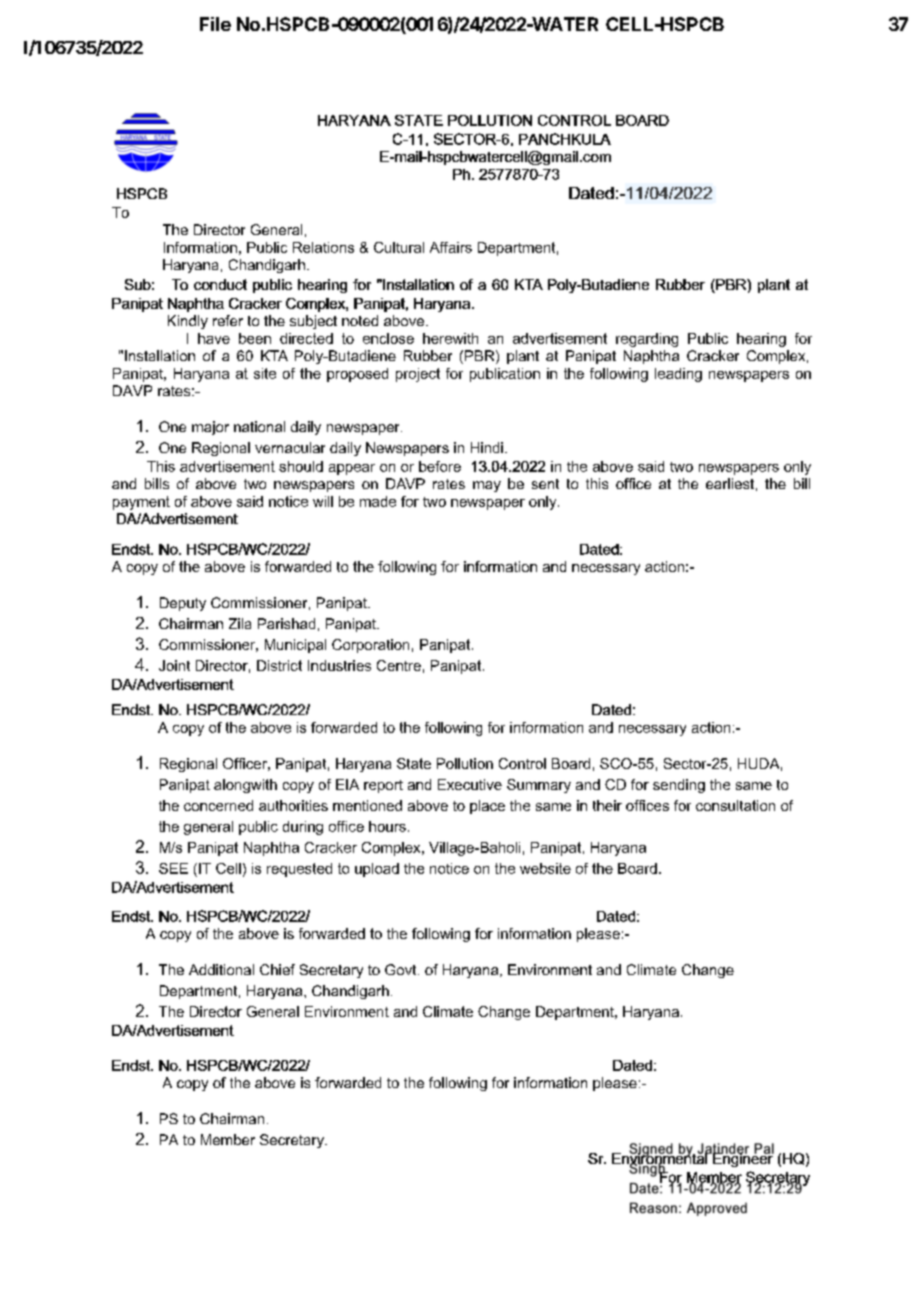 This screenshot has height=1308, width=924. I want to click on payment, so click(141, 503).
